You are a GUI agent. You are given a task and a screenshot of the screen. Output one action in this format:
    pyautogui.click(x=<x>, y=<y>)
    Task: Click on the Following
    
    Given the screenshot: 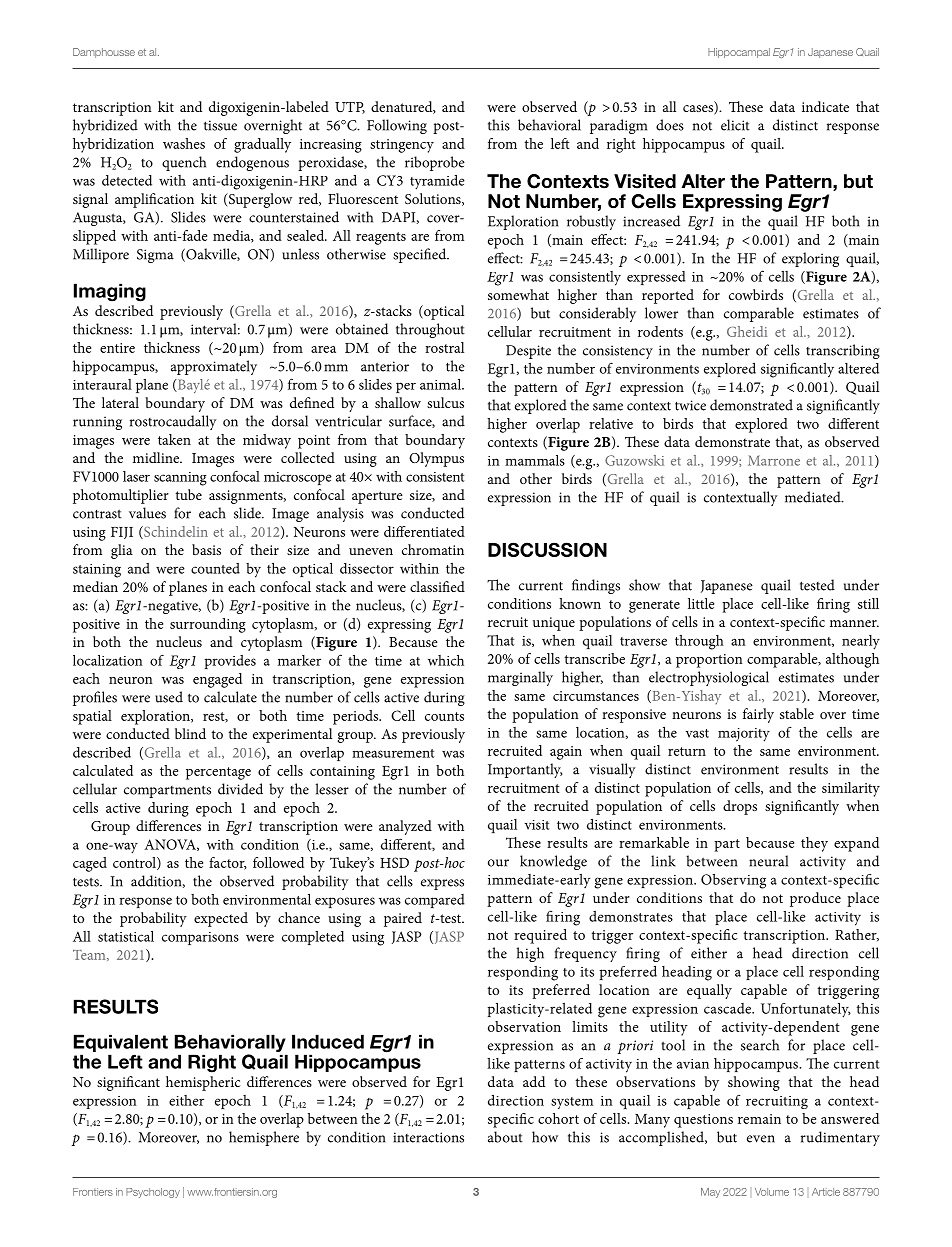 What is the action you would take?
    pyautogui.click(x=397, y=126)
